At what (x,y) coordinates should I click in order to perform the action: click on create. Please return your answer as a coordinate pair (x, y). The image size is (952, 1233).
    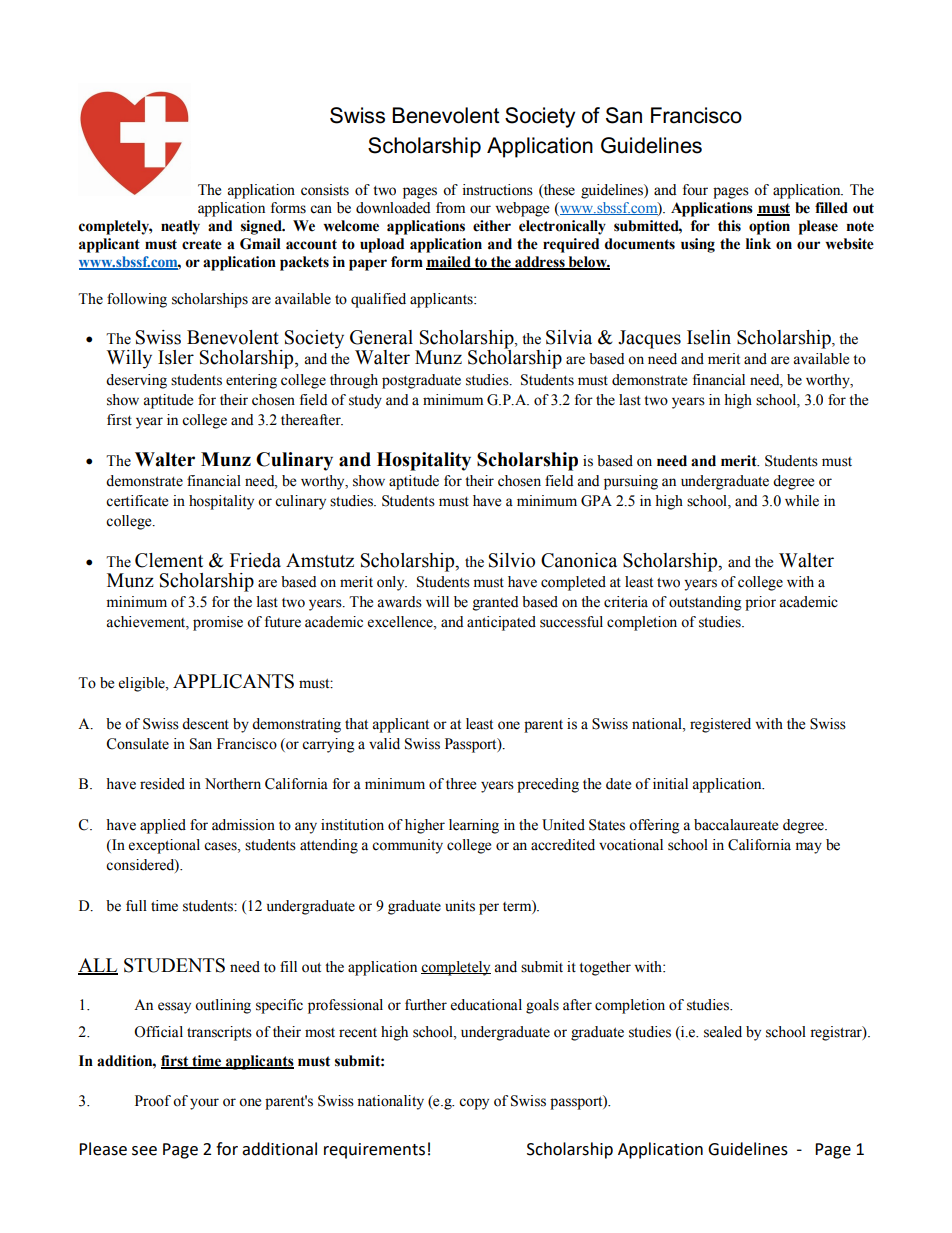
    Looking at the image, I should click on (202, 244).
